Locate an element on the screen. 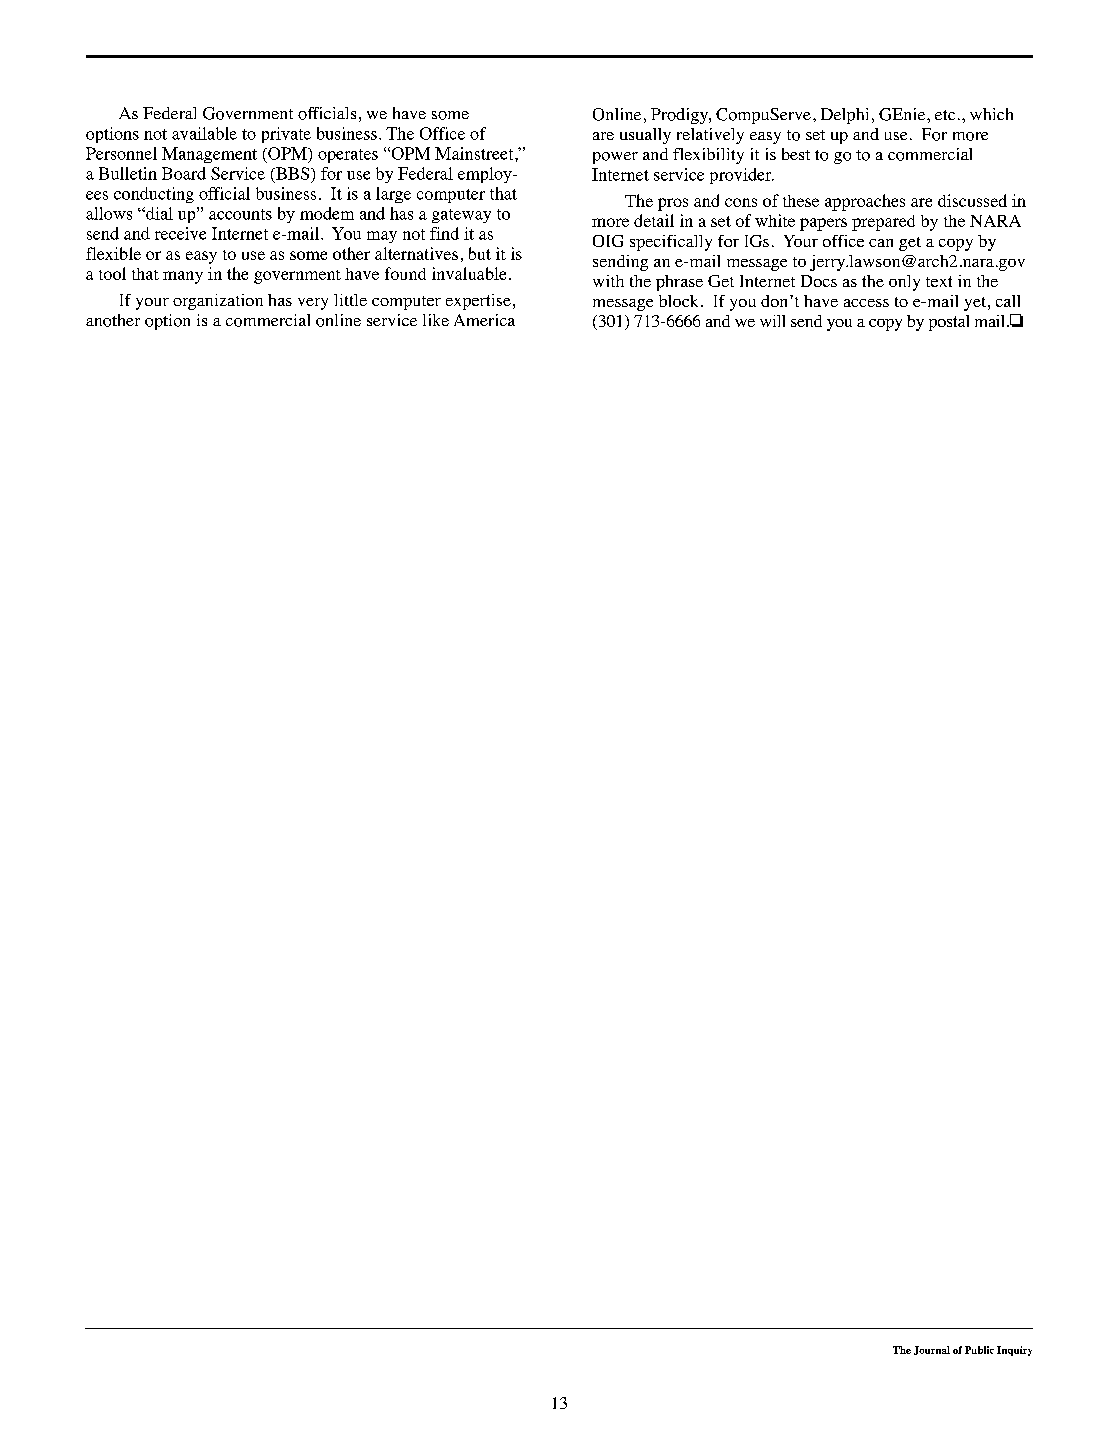 The height and width of the screenshot is (1443, 1115). like is located at coordinates (436, 320).
